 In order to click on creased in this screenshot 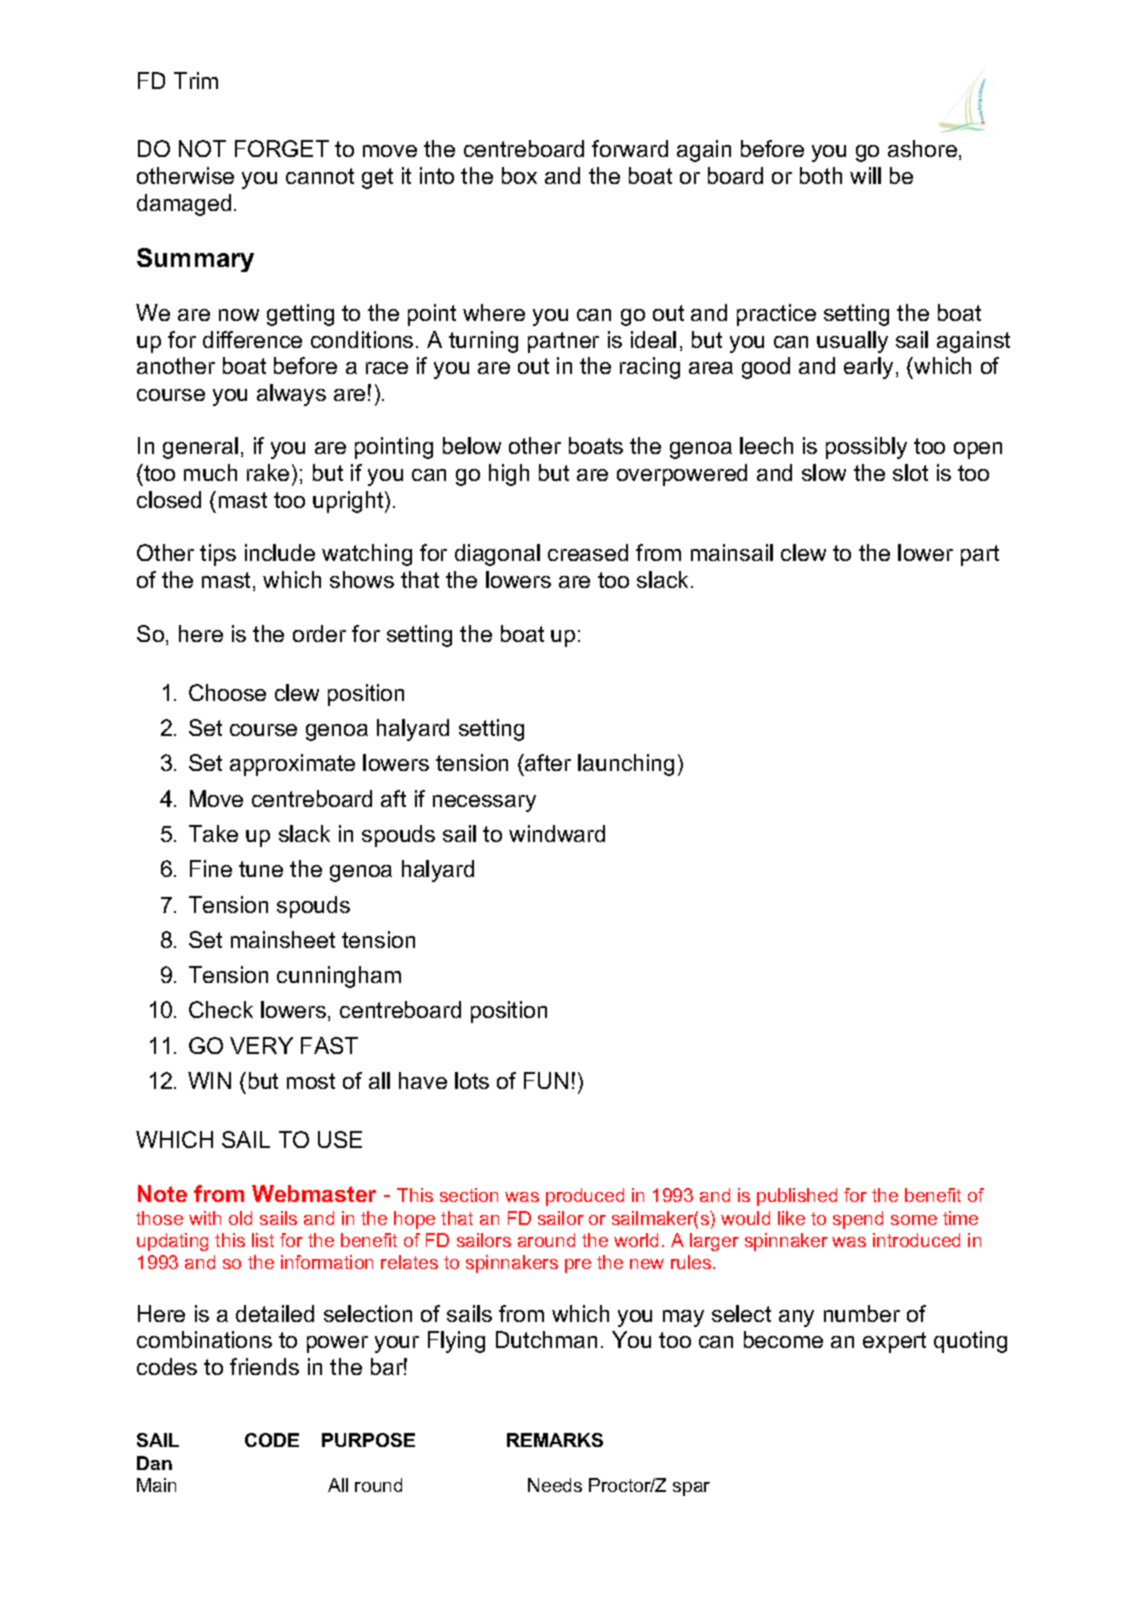, I will do `click(588, 552)`.
